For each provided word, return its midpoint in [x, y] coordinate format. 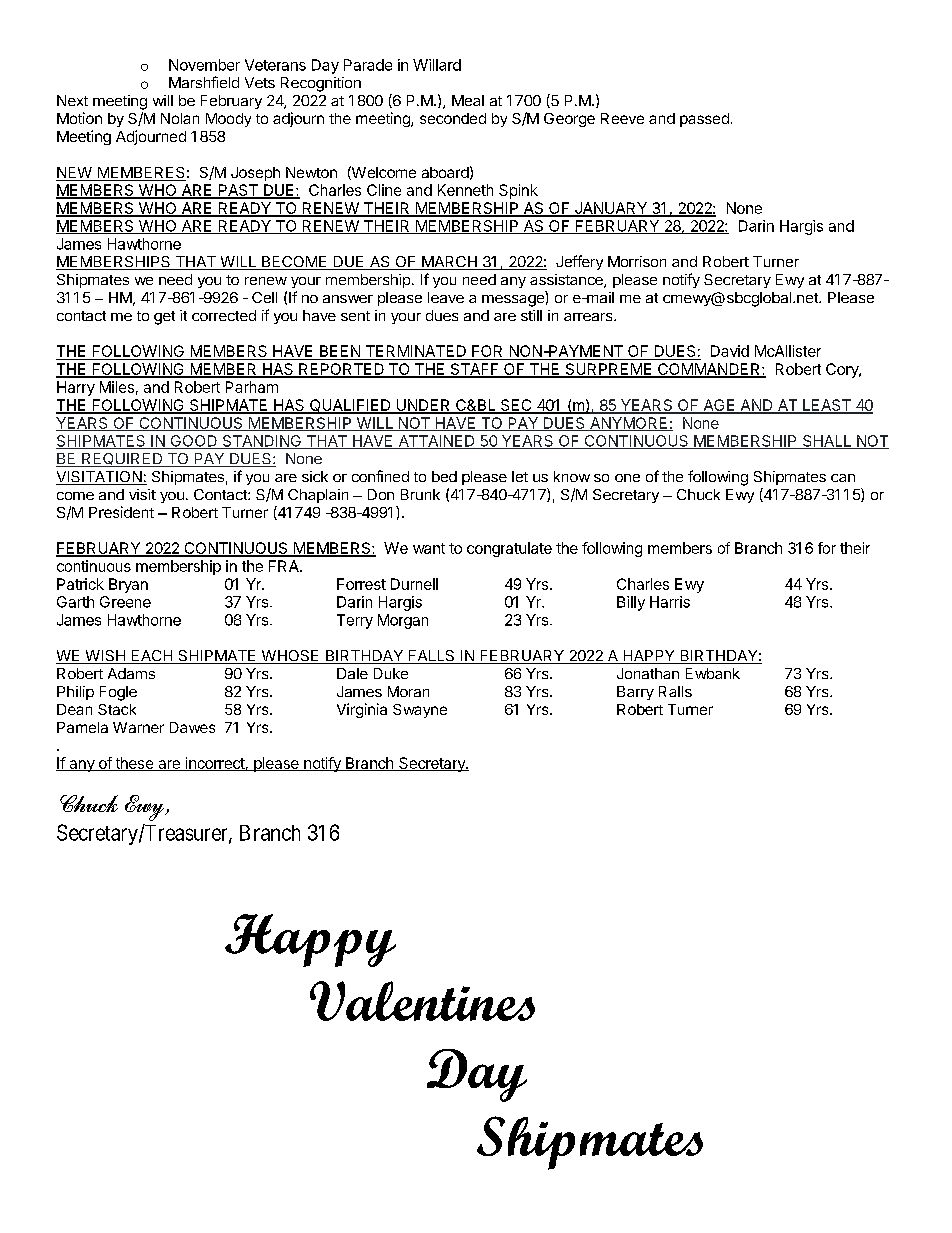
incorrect [214, 764]
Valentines [422, 1001]
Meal [468, 100]
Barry [635, 693]
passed [704, 120]
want [429, 548]
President [121, 512]
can [843, 478]
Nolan [180, 118]
